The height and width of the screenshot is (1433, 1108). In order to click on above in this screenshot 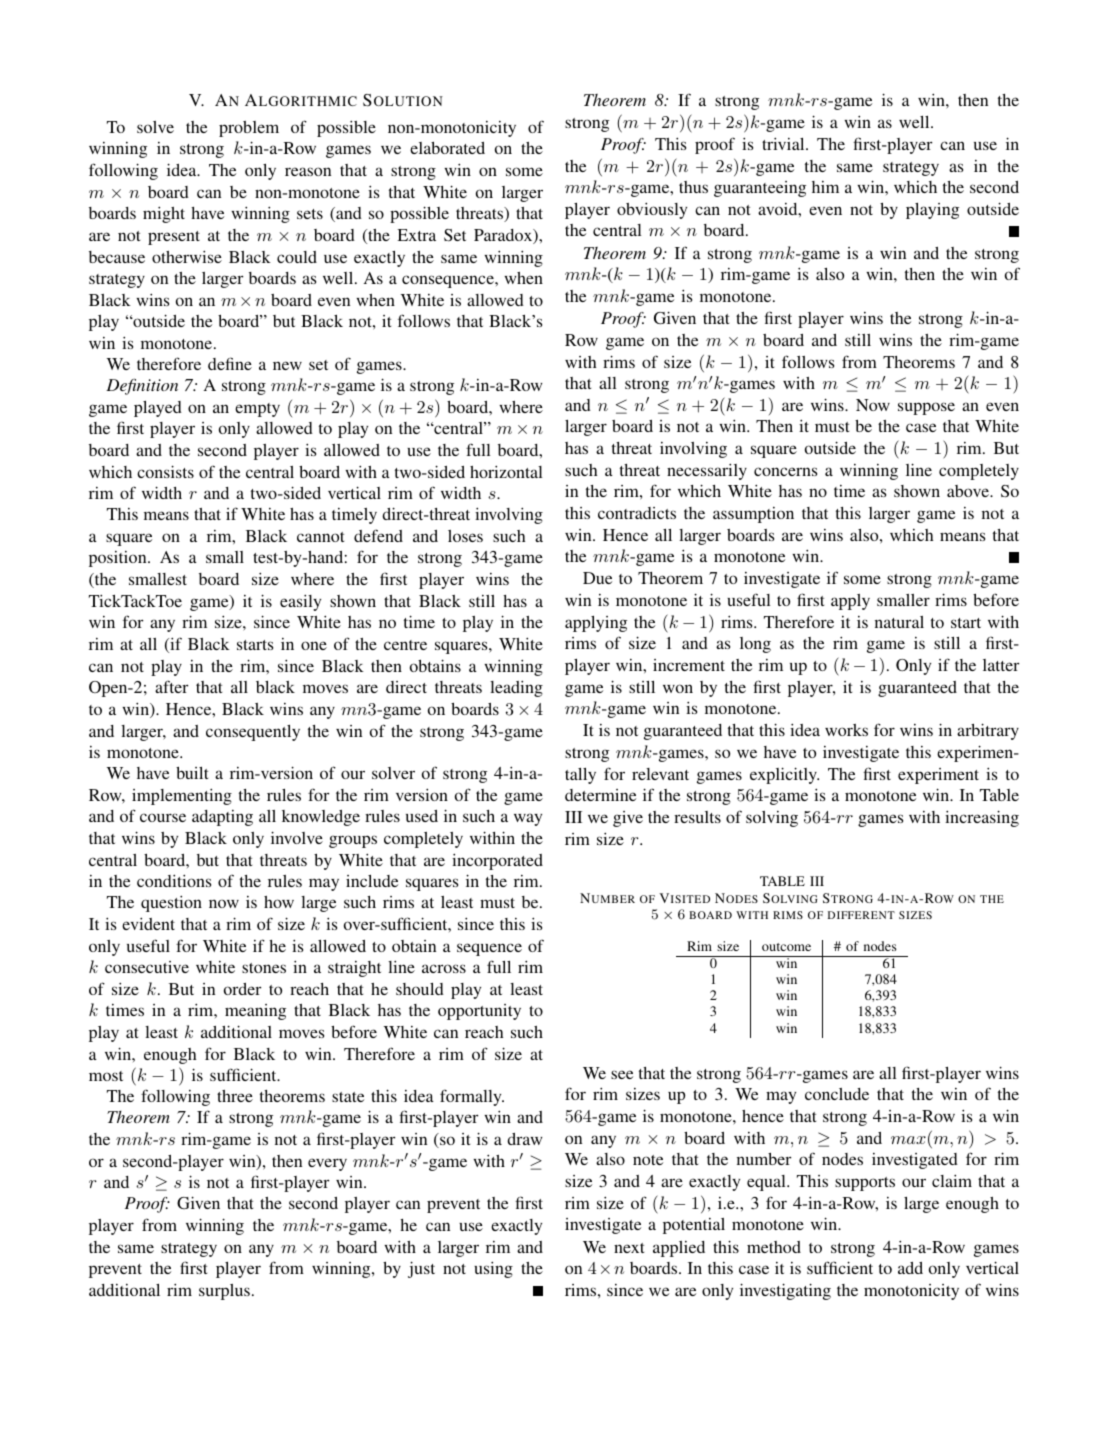, I will do `click(969, 491)`.
